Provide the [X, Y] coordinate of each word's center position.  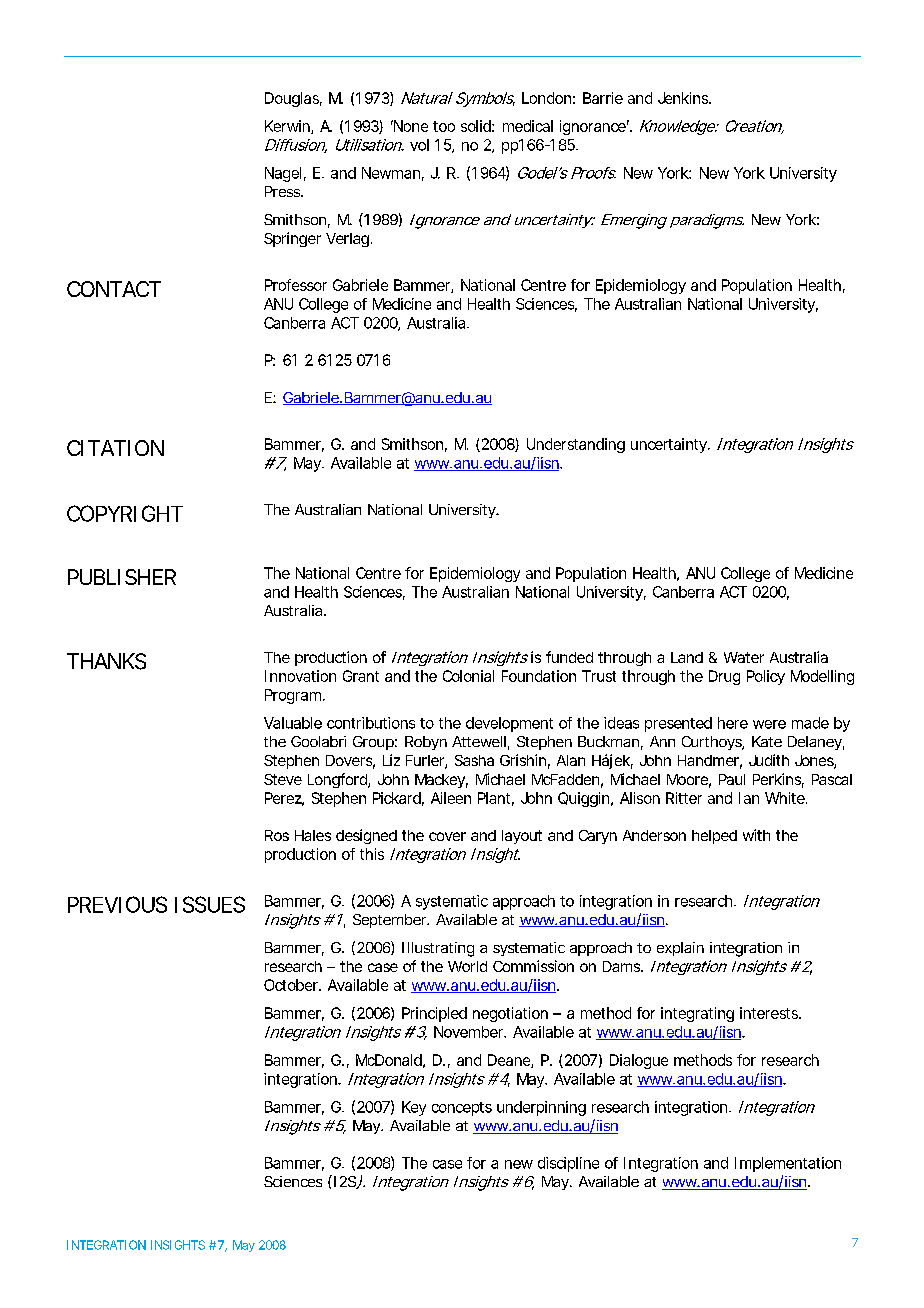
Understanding [576, 445]
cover [447, 836]
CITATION [115, 448]
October [292, 985]
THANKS [106, 661]
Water [744, 657]
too [444, 126]
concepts [462, 1109]
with [756, 835]
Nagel [283, 174]
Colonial [468, 676]
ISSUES [210, 904]
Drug [724, 677]
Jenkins [684, 98]
